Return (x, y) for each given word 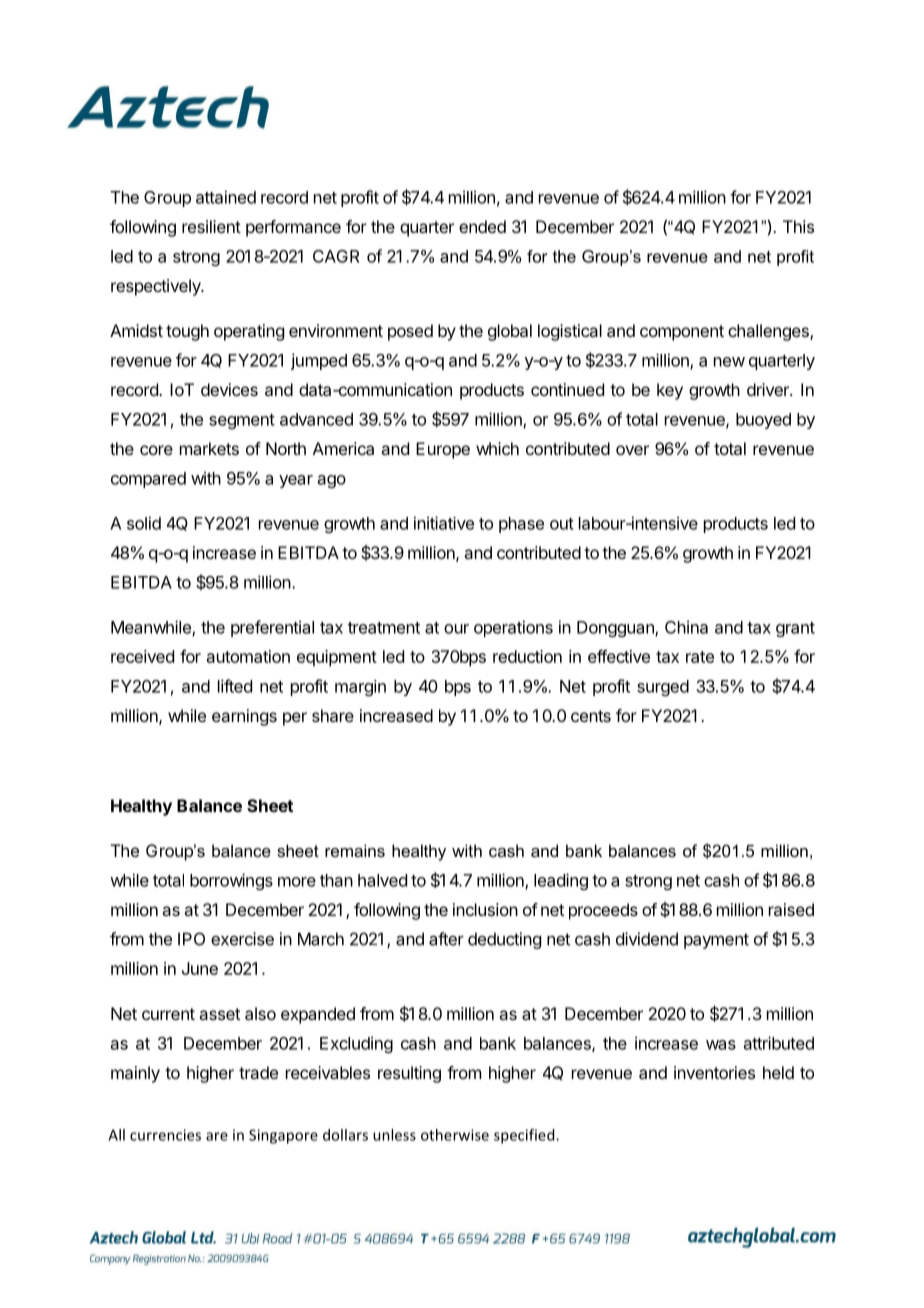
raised (791, 909)
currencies (165, 1135)
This (798, 226)
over (632, 450)
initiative (444, 523)
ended (482, 226)
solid (144, 523)
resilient (211, 226)
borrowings (231, 881)
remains (355, 850)
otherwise (455, 1135)
